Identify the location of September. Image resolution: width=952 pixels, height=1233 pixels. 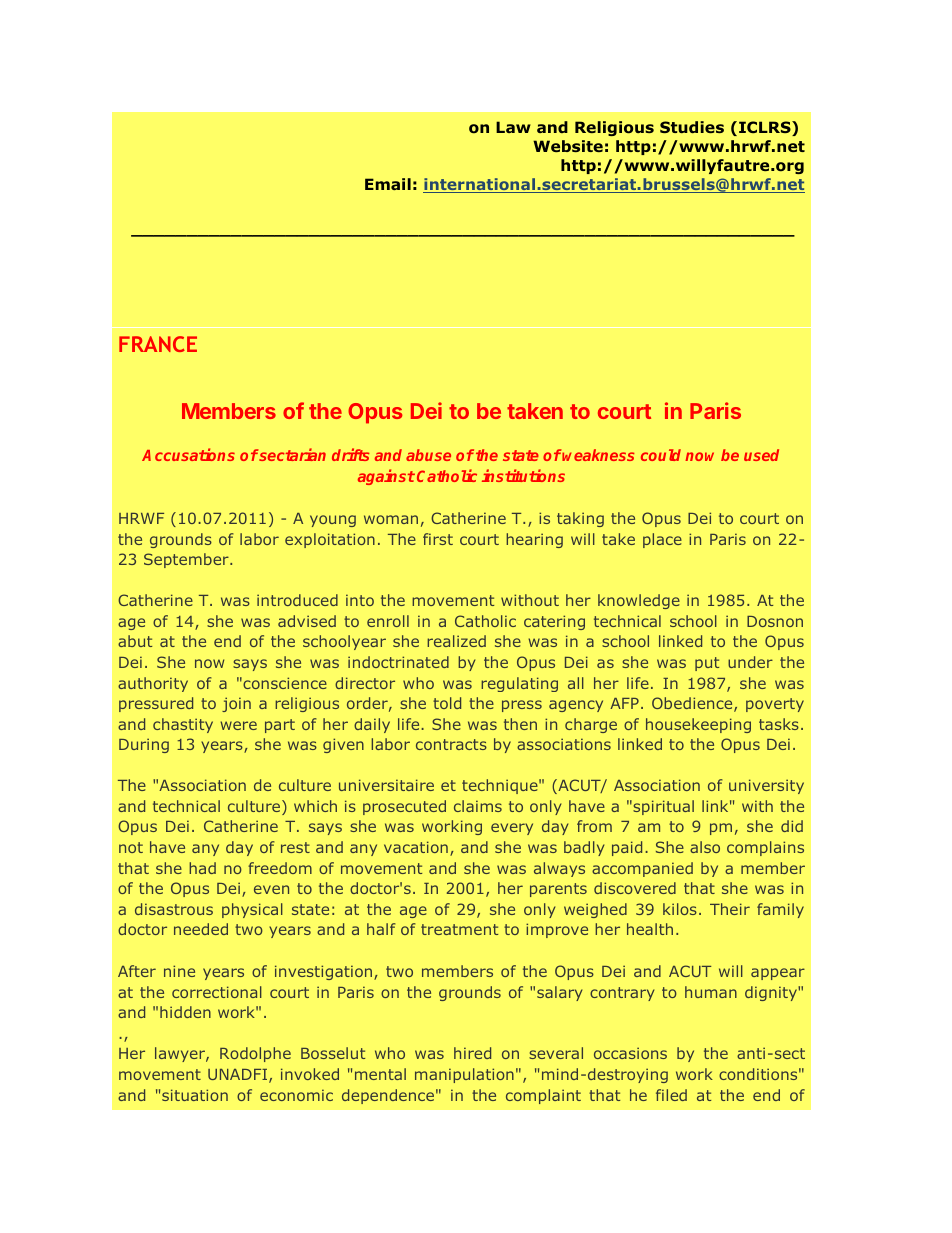
(187, 560).
